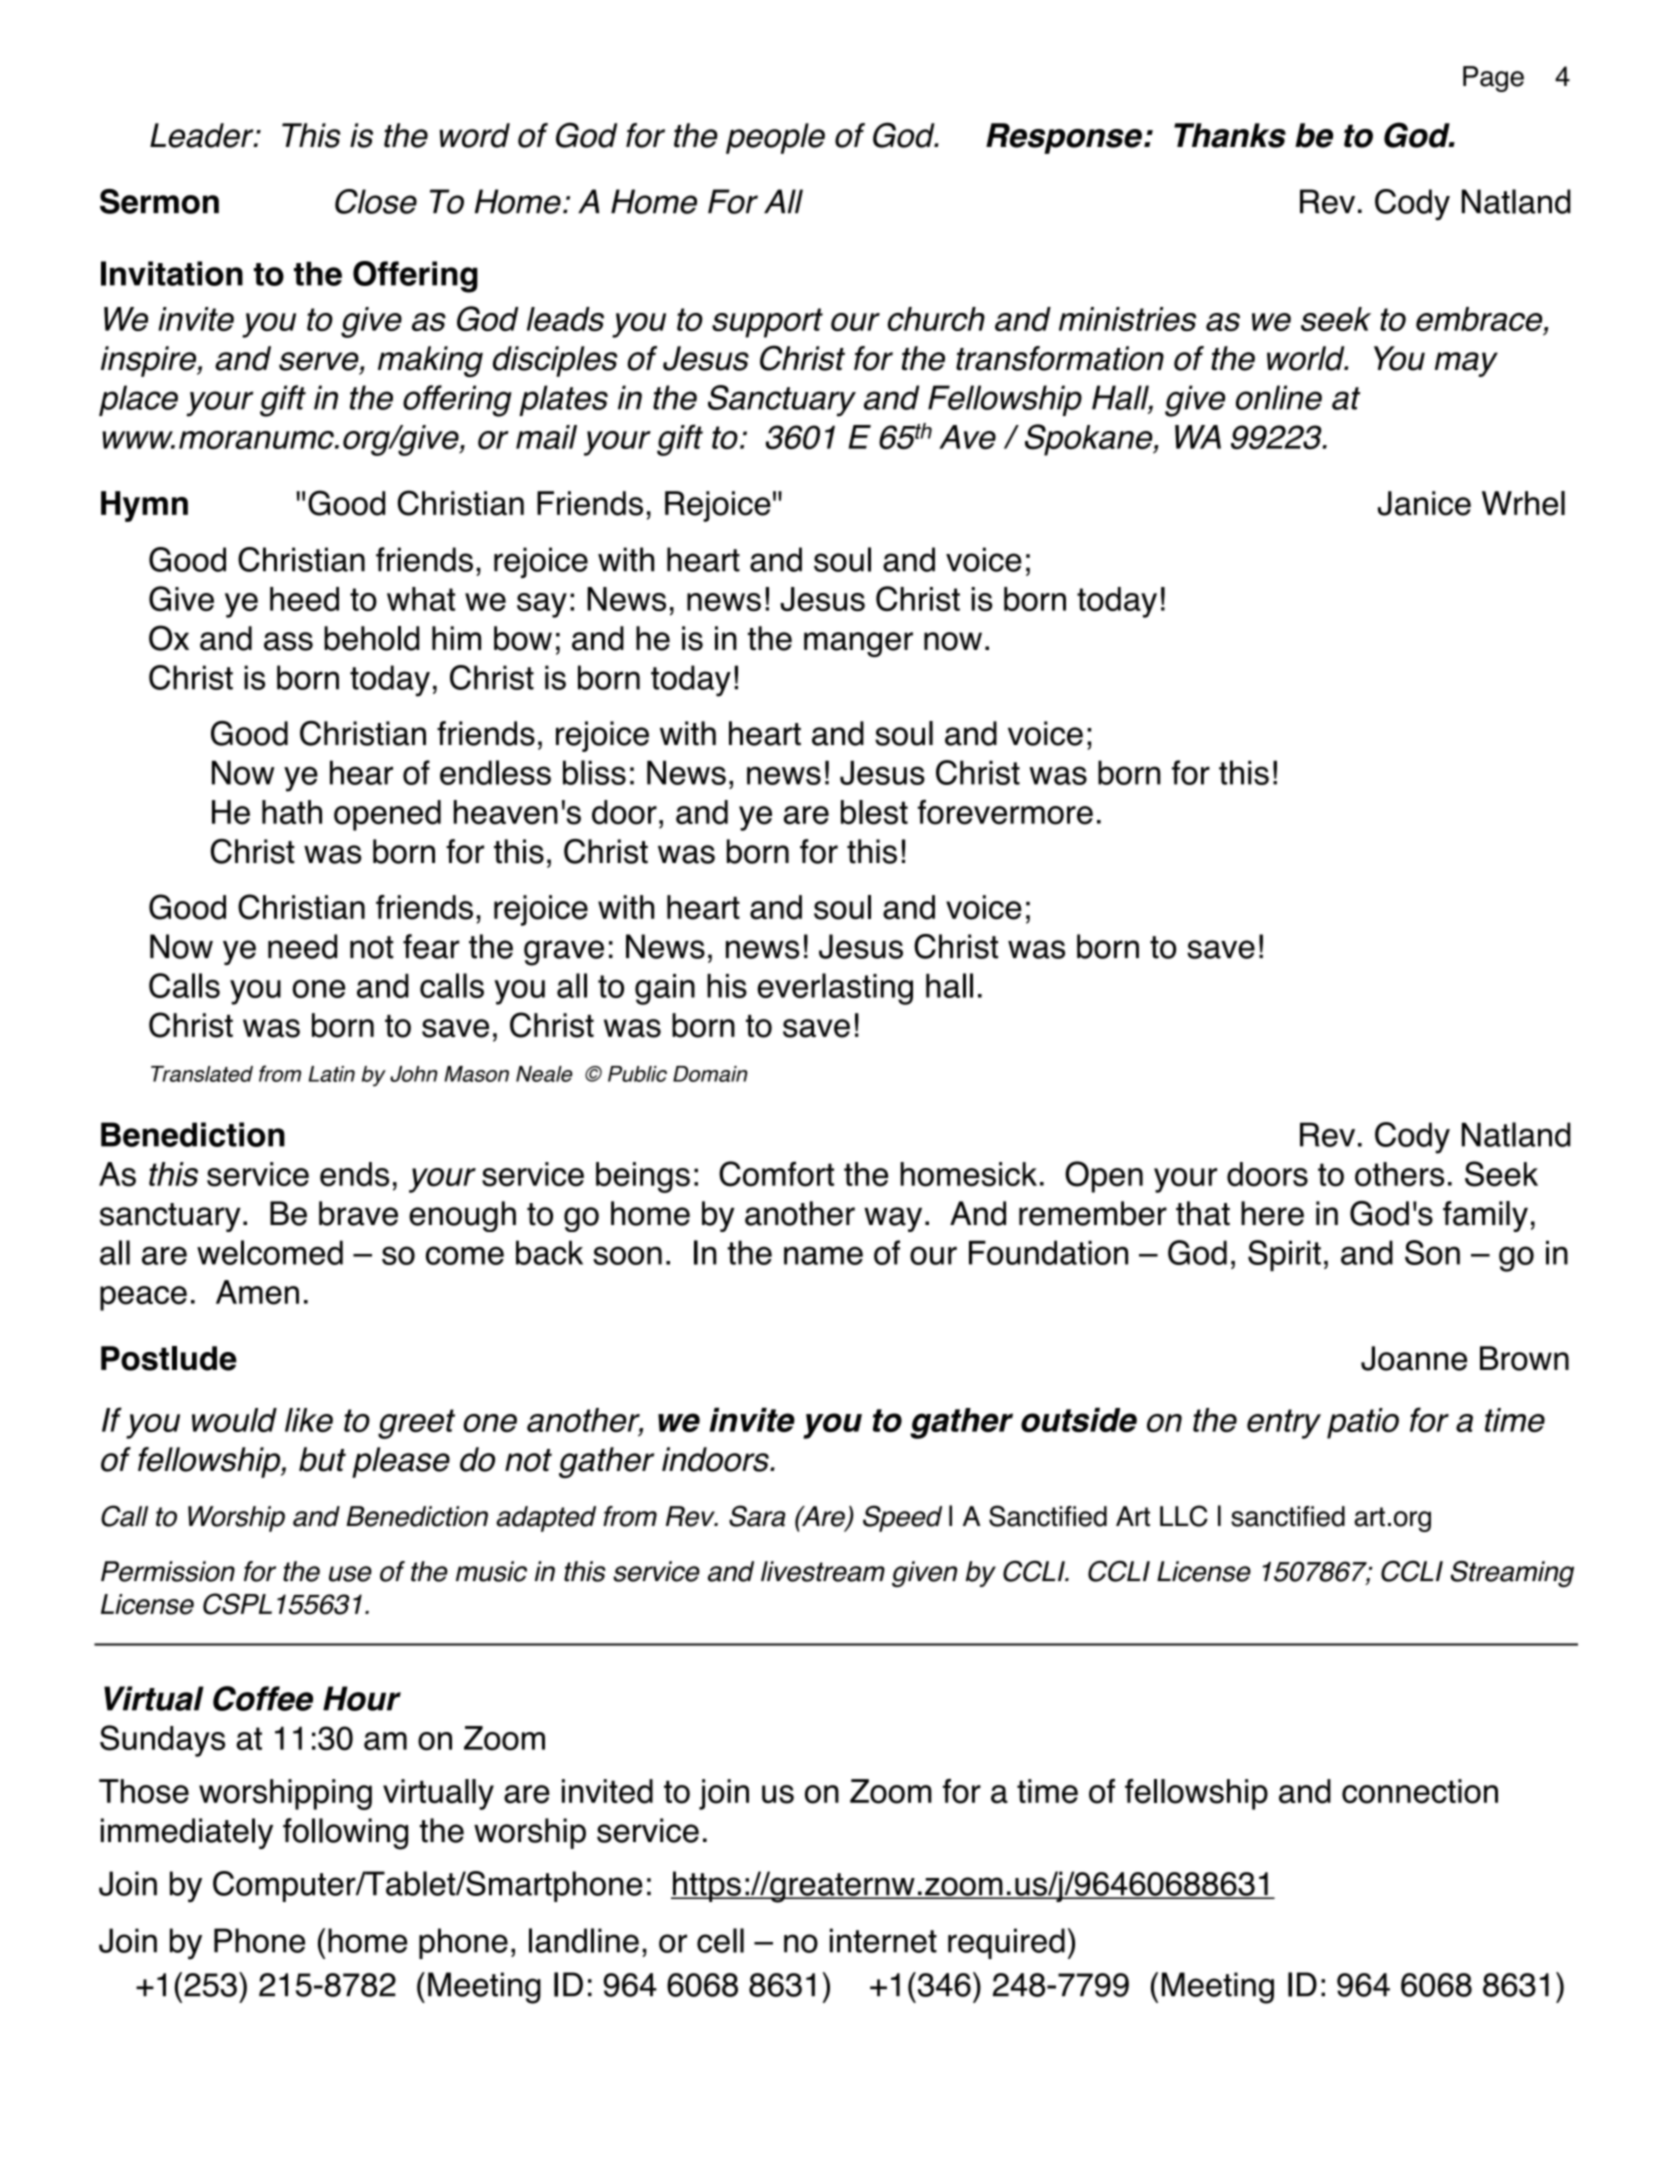  I want to click on following, so click(345, 1834).
